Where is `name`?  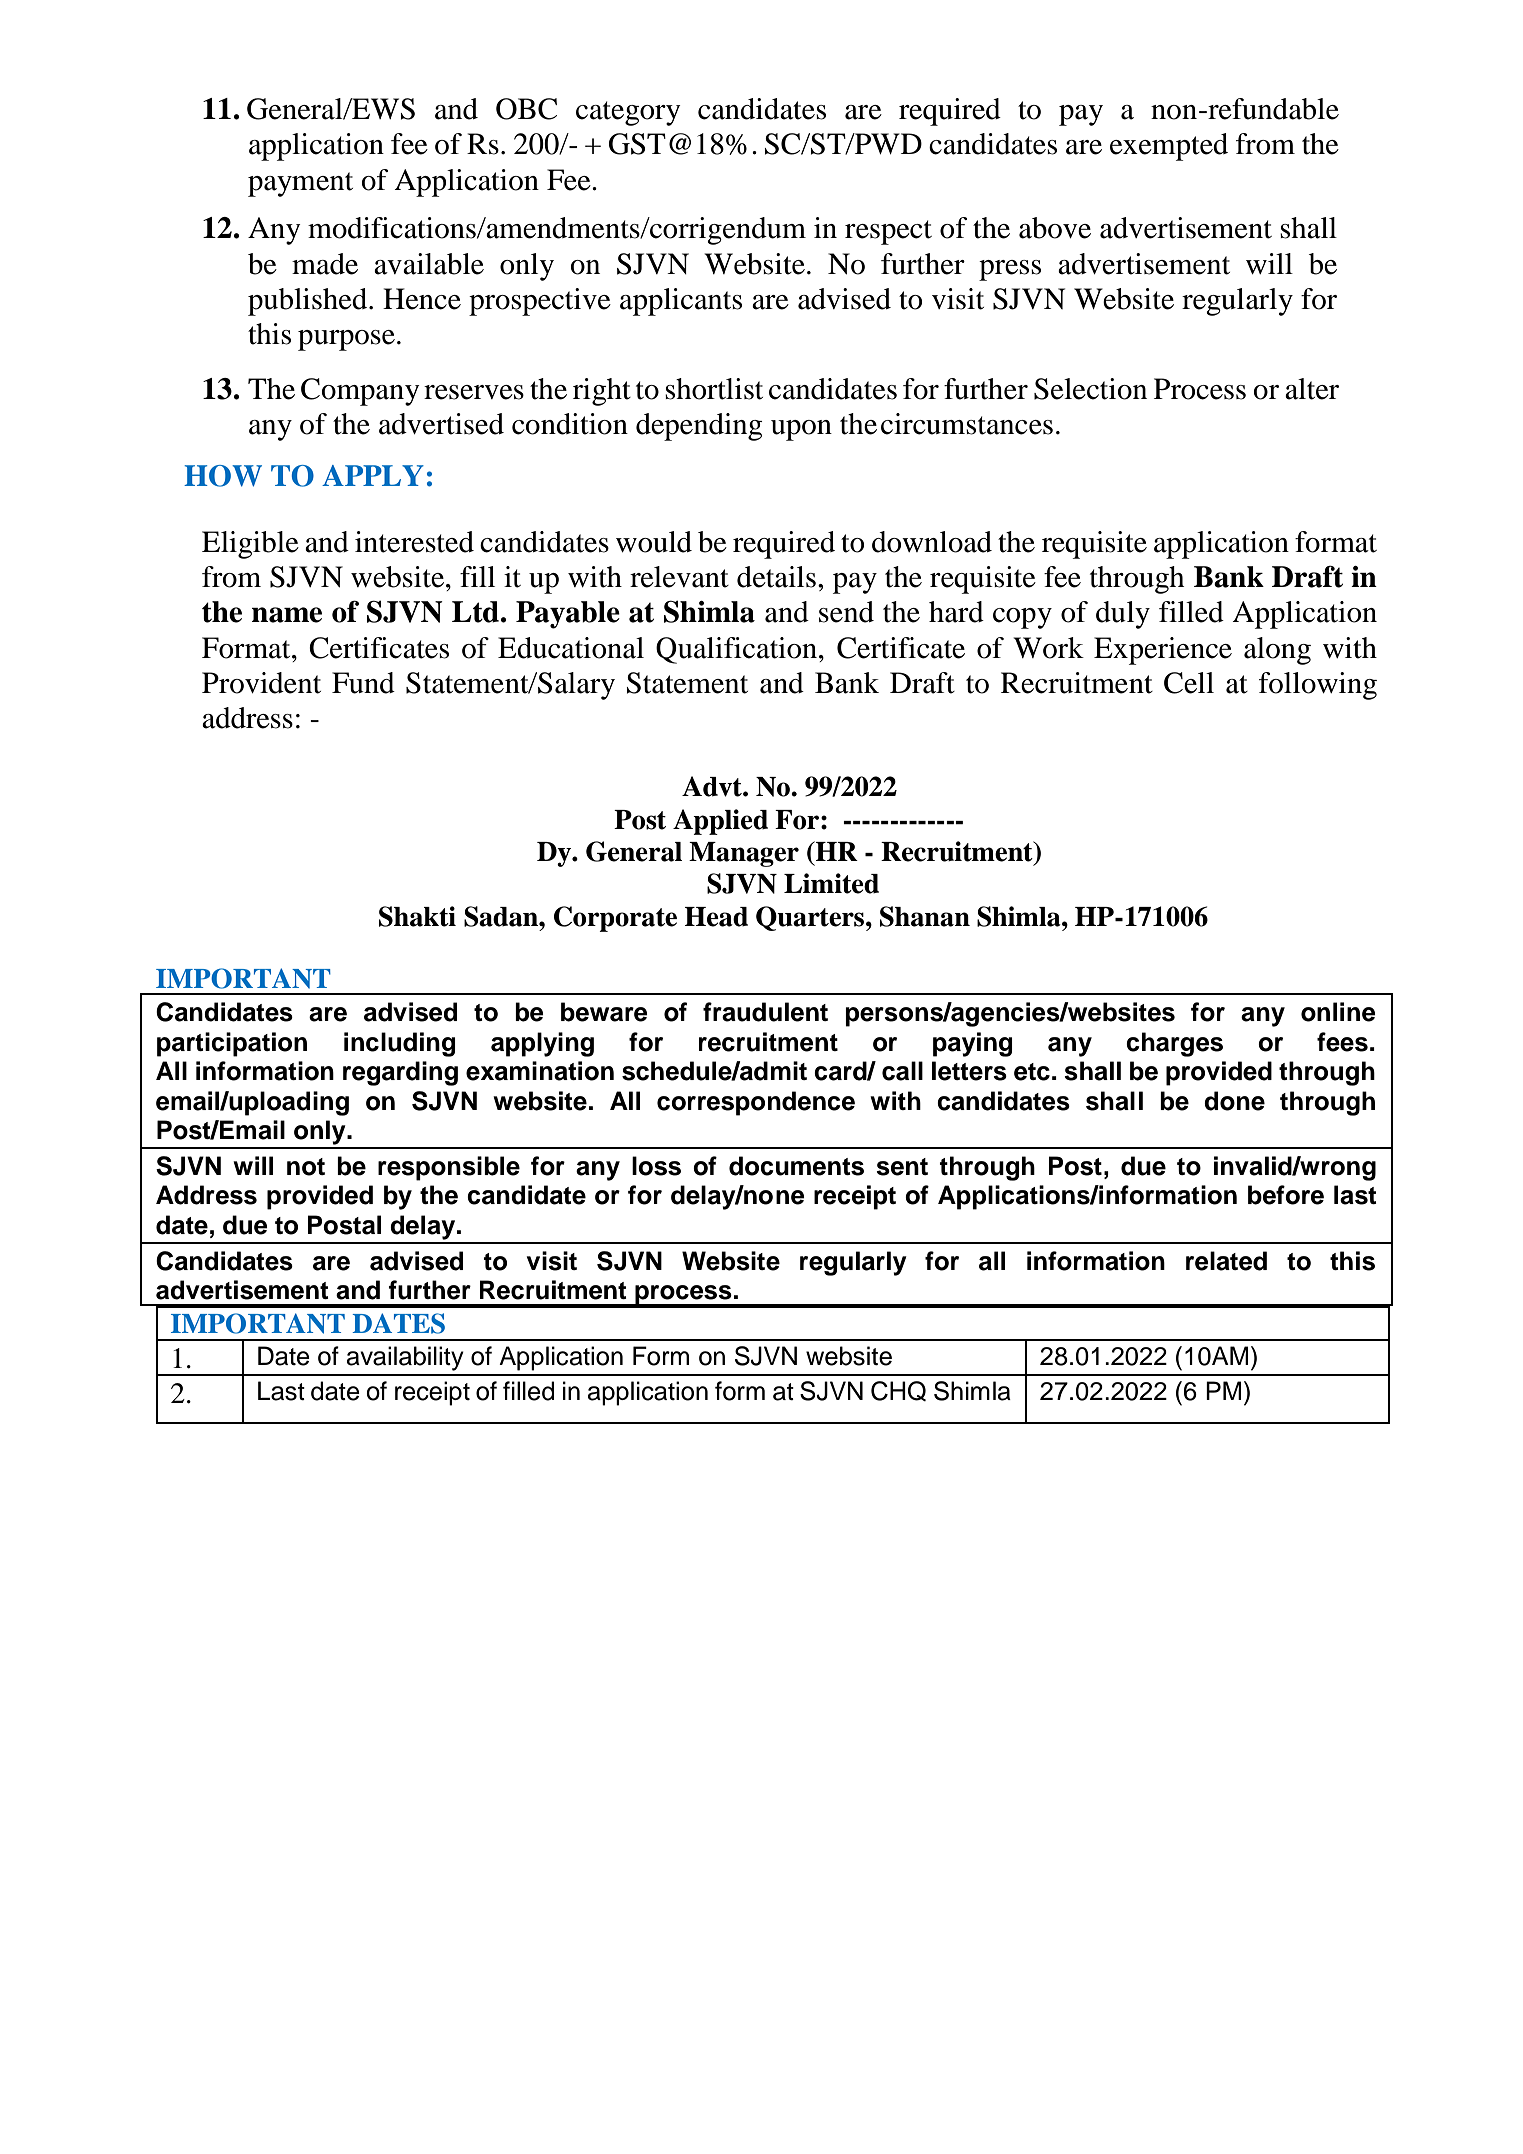
name is located at coordinates (287, 615).
